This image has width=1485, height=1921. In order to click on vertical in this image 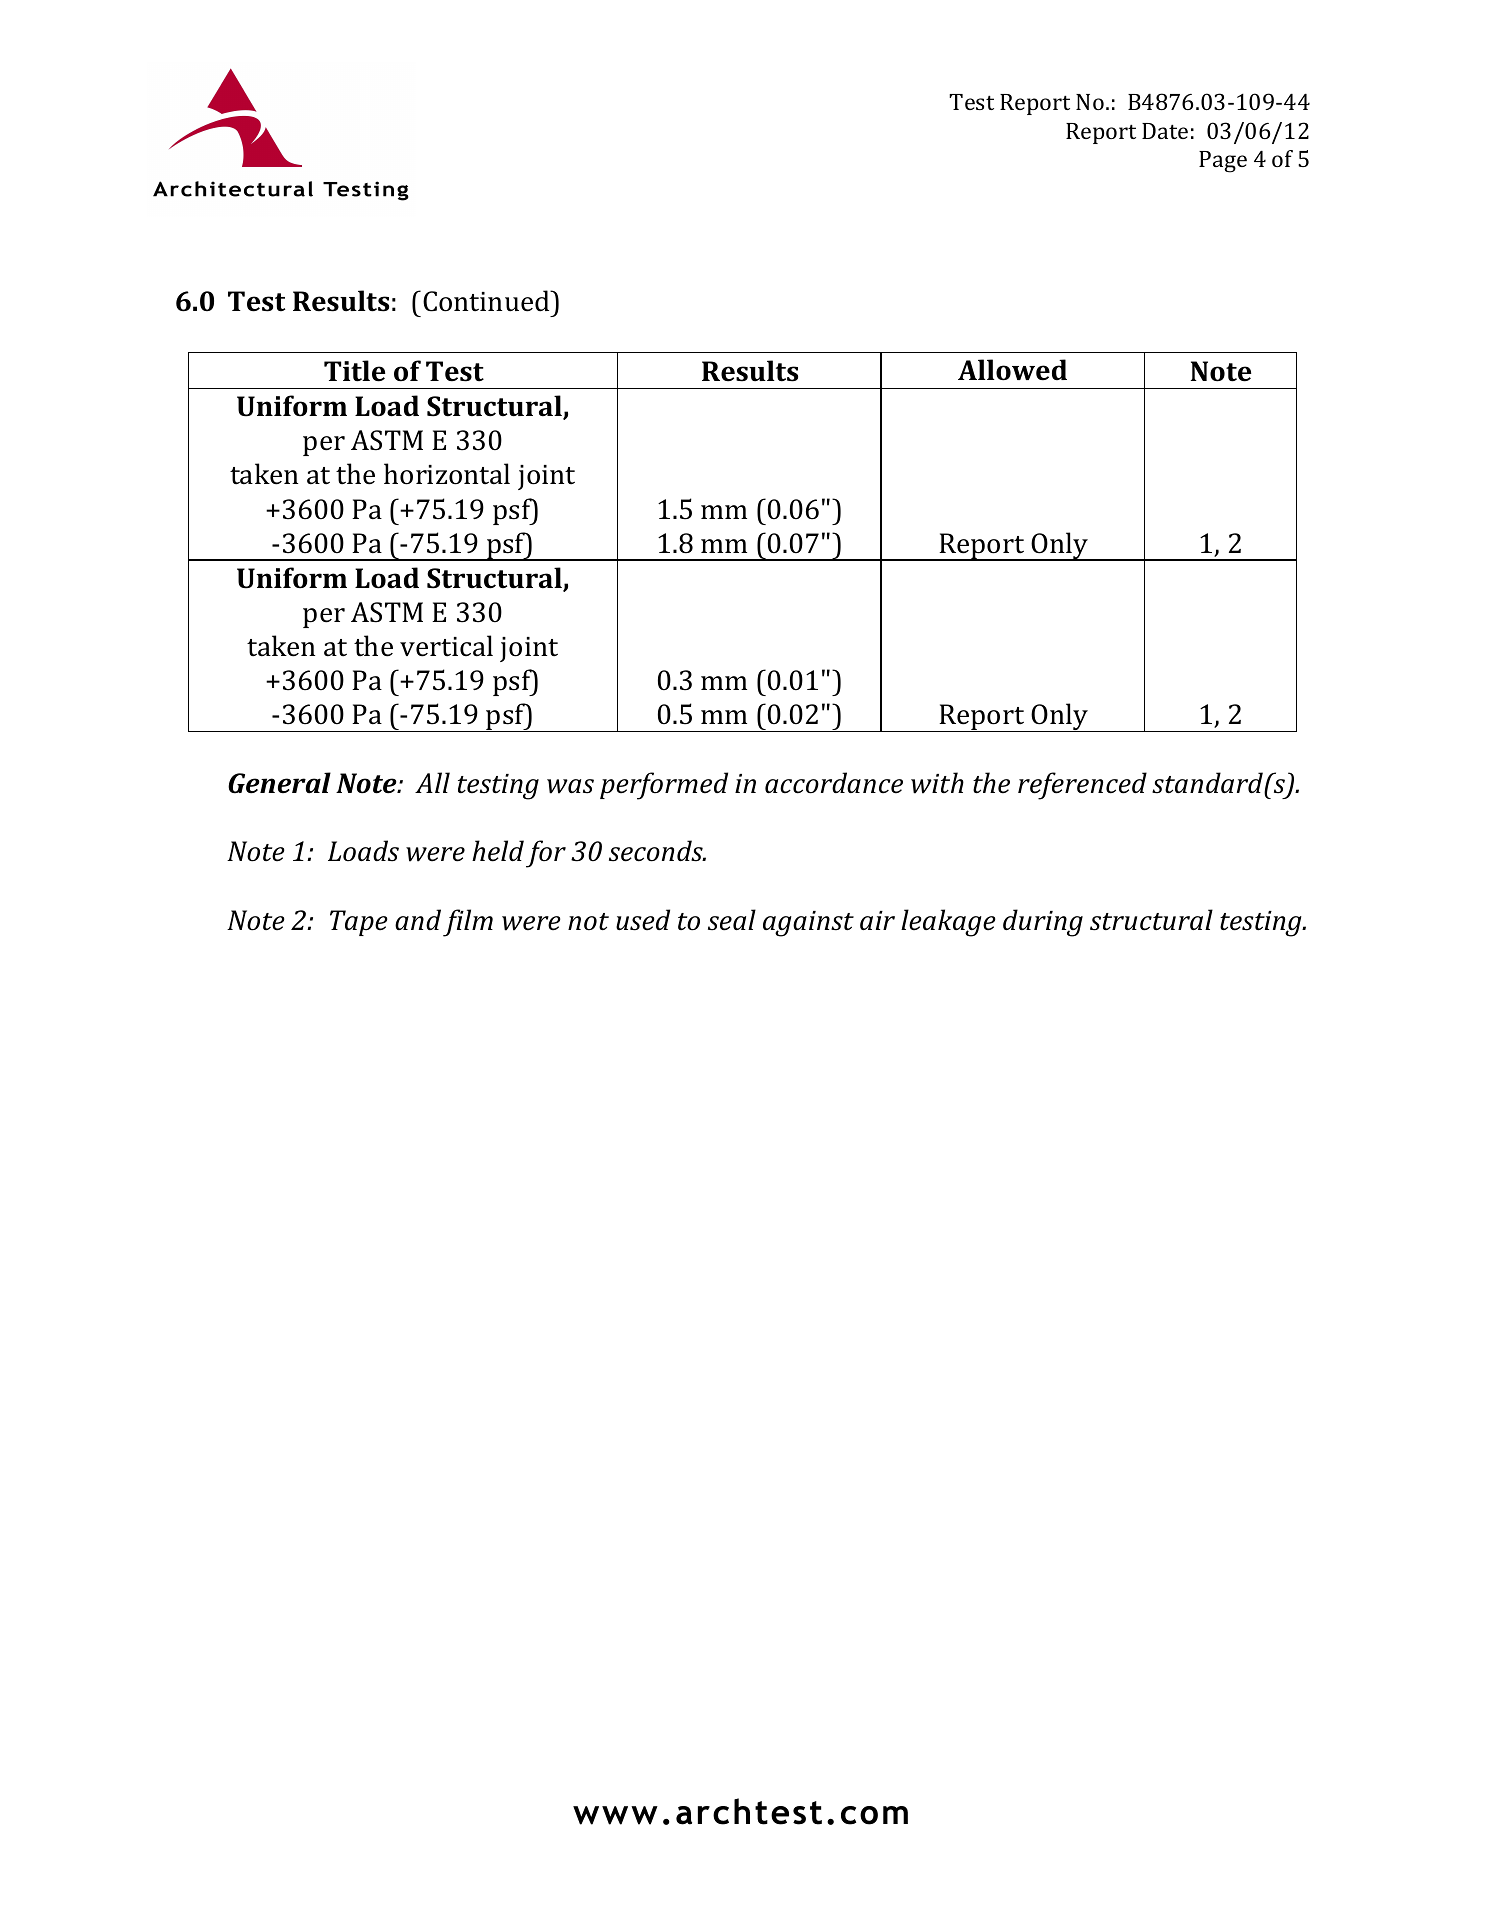, I will do `click(446, 646)`.
